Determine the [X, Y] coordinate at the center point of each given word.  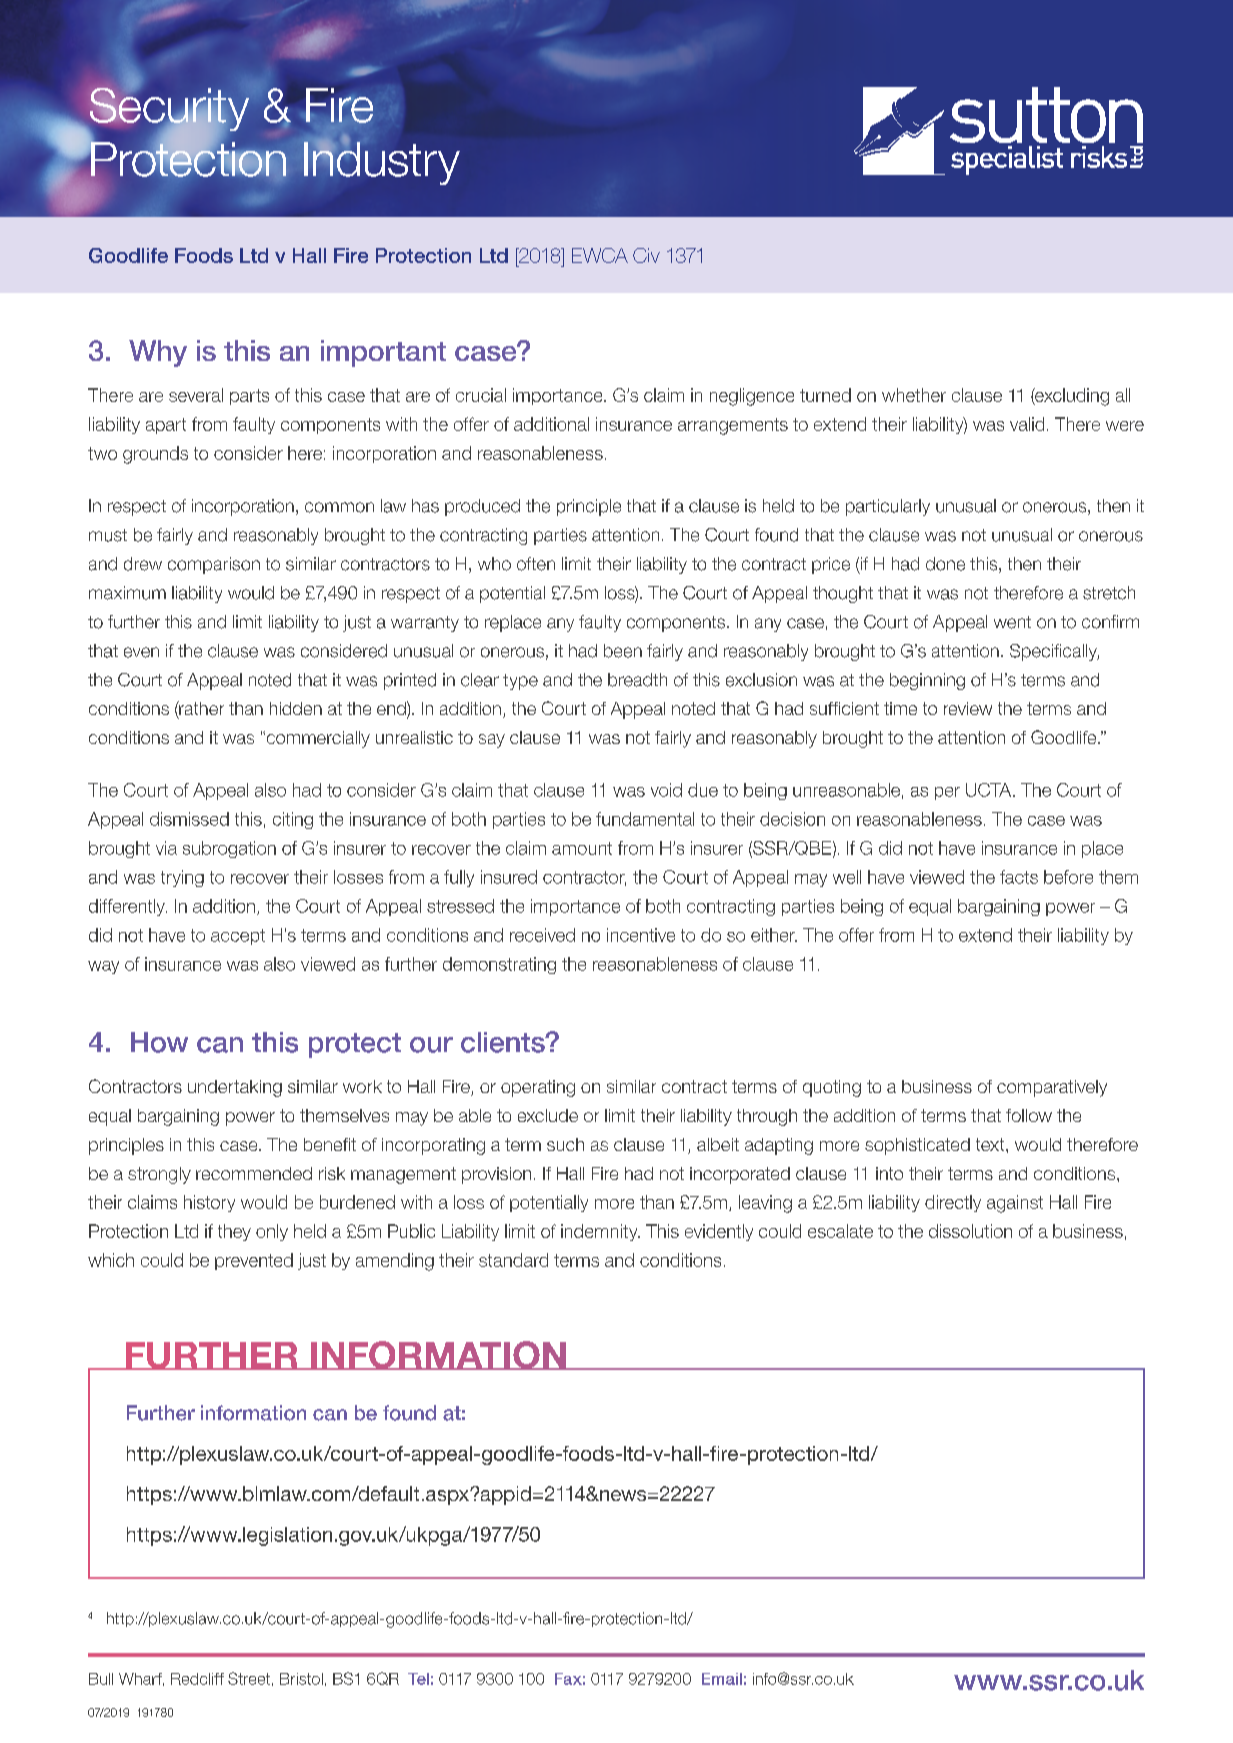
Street [249, 1678]
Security [168, 109]
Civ [646, 255]
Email [722, 1679]
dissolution [970, 1231]
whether [914, 395]
